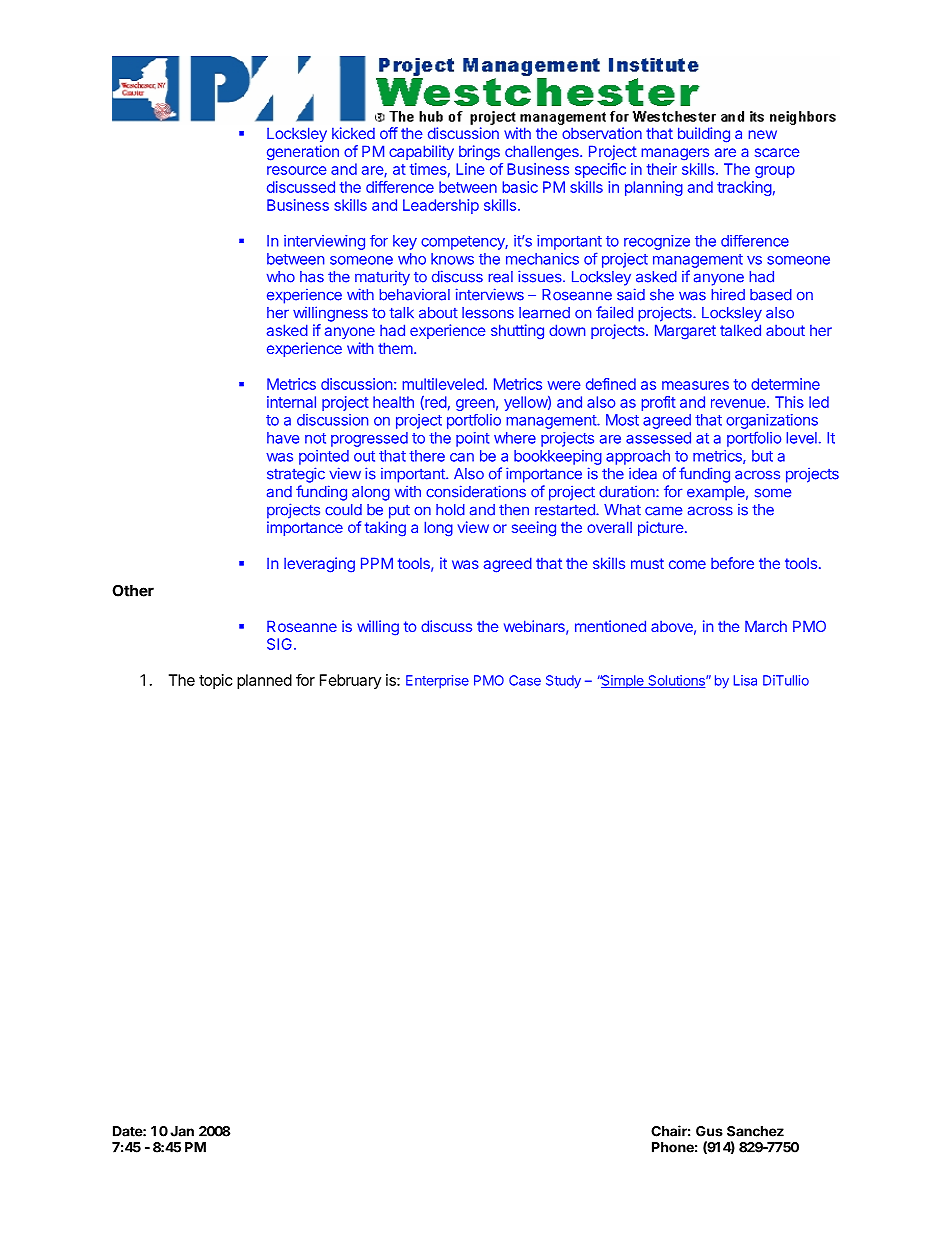  Describe the element at coordinates (470, 169) in the image. I see `Line` at that location.
